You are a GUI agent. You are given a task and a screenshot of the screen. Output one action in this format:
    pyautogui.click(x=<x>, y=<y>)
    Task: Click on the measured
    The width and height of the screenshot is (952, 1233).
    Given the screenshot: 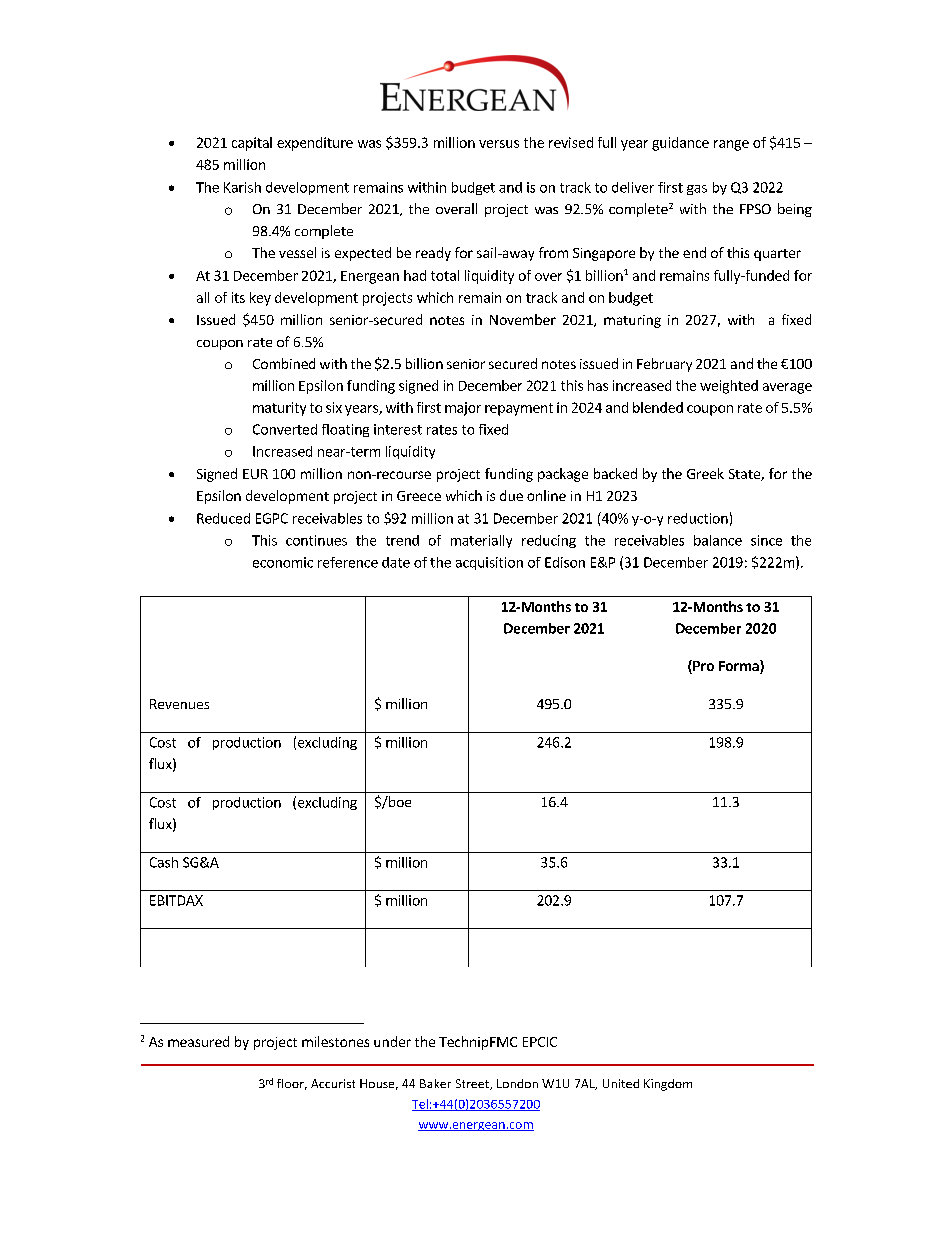 What is the action you would take?
    pyautogui.click(x=198, y=1041)
